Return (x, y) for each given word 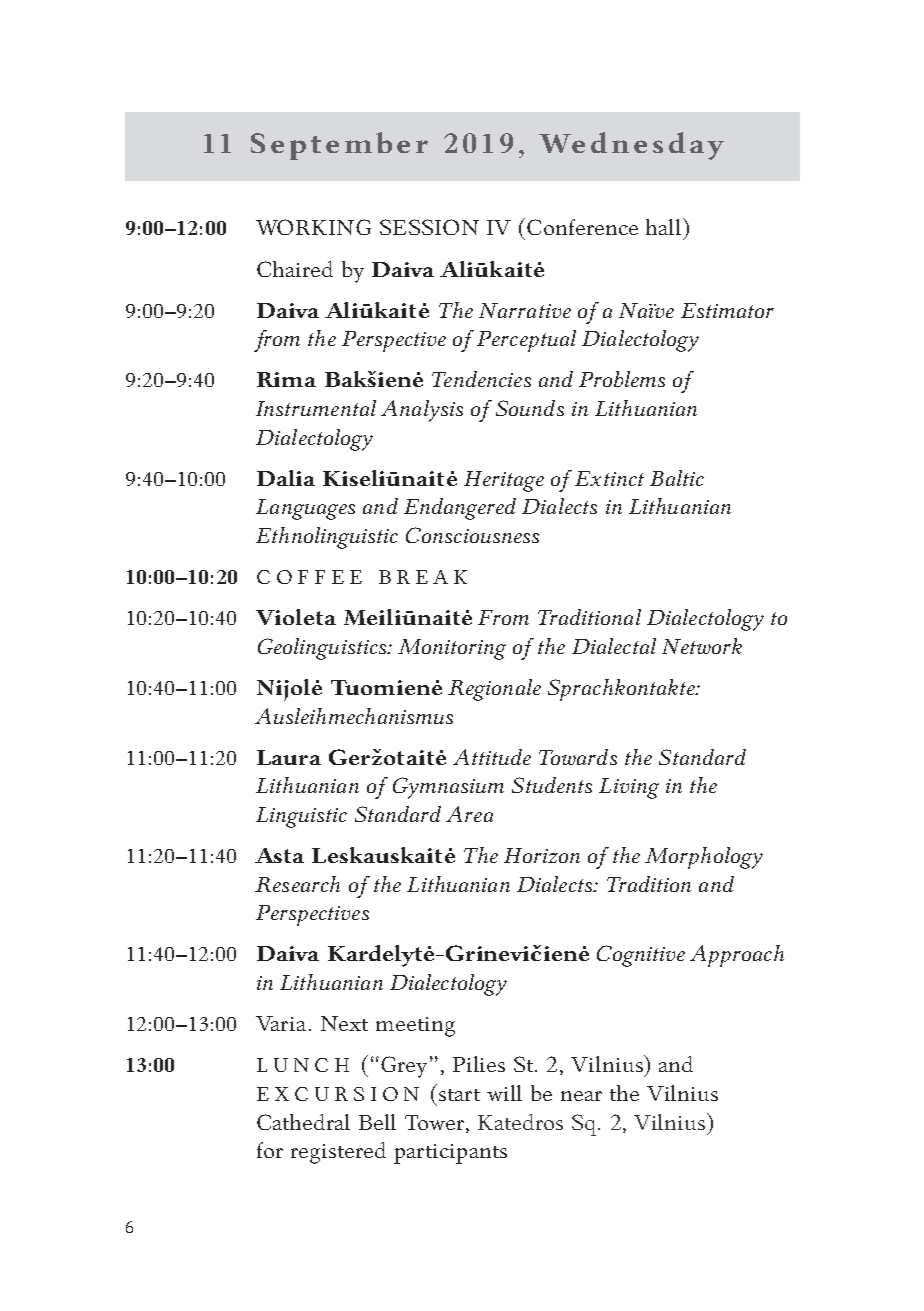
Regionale (494, 690)
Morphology (704, 858)
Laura (289, 757)
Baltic (677, 478)
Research (297, 884)
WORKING (313, 227)
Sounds (530, 408)
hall (665, 226)
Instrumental (316, 408)
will (504, 1093)
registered (338, 1153)
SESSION (429, 227)
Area (469, 814)
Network (702, 646)
